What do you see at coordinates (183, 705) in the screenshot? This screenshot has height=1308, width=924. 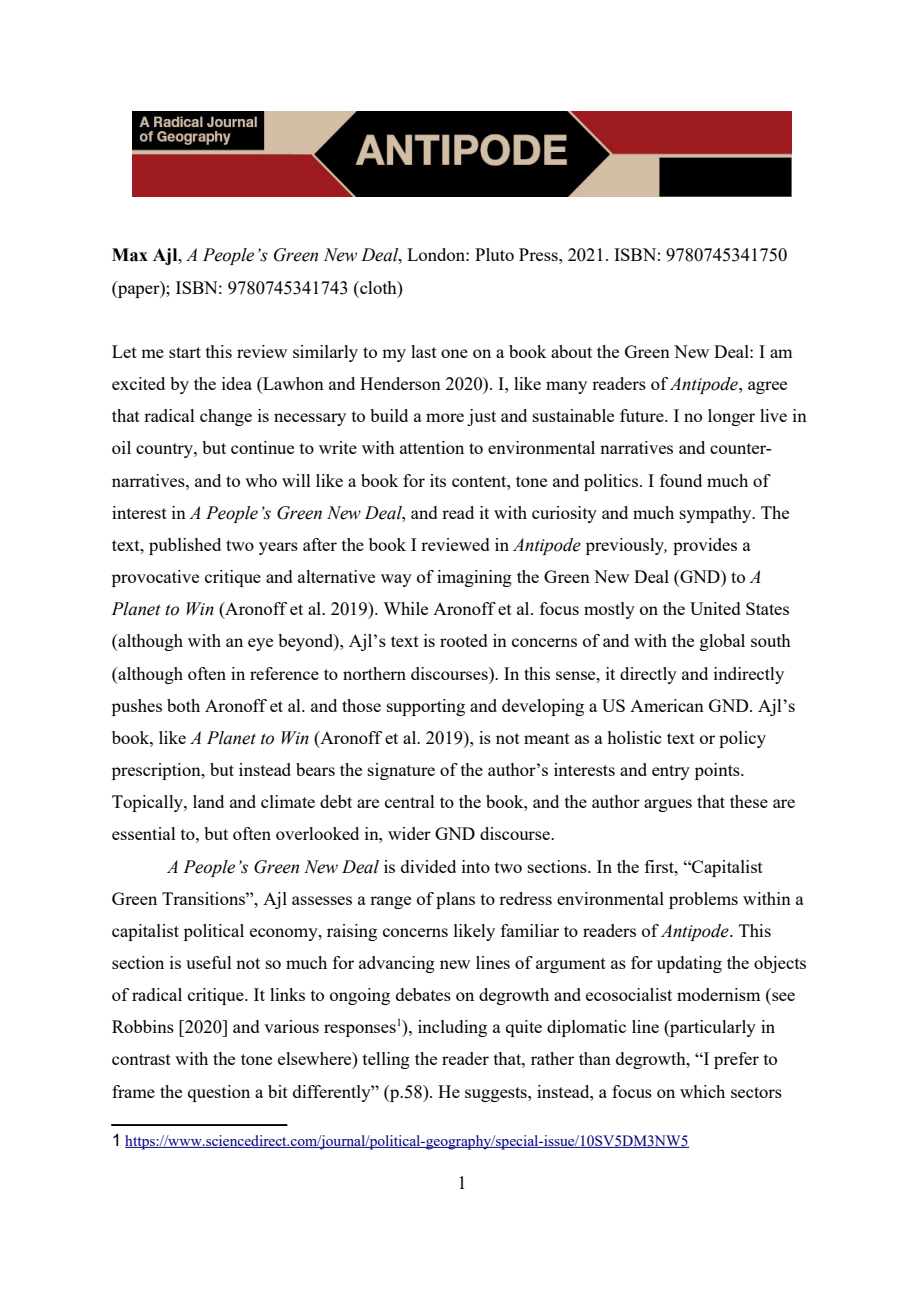 I see `both` at bounding box center [183, 705].
